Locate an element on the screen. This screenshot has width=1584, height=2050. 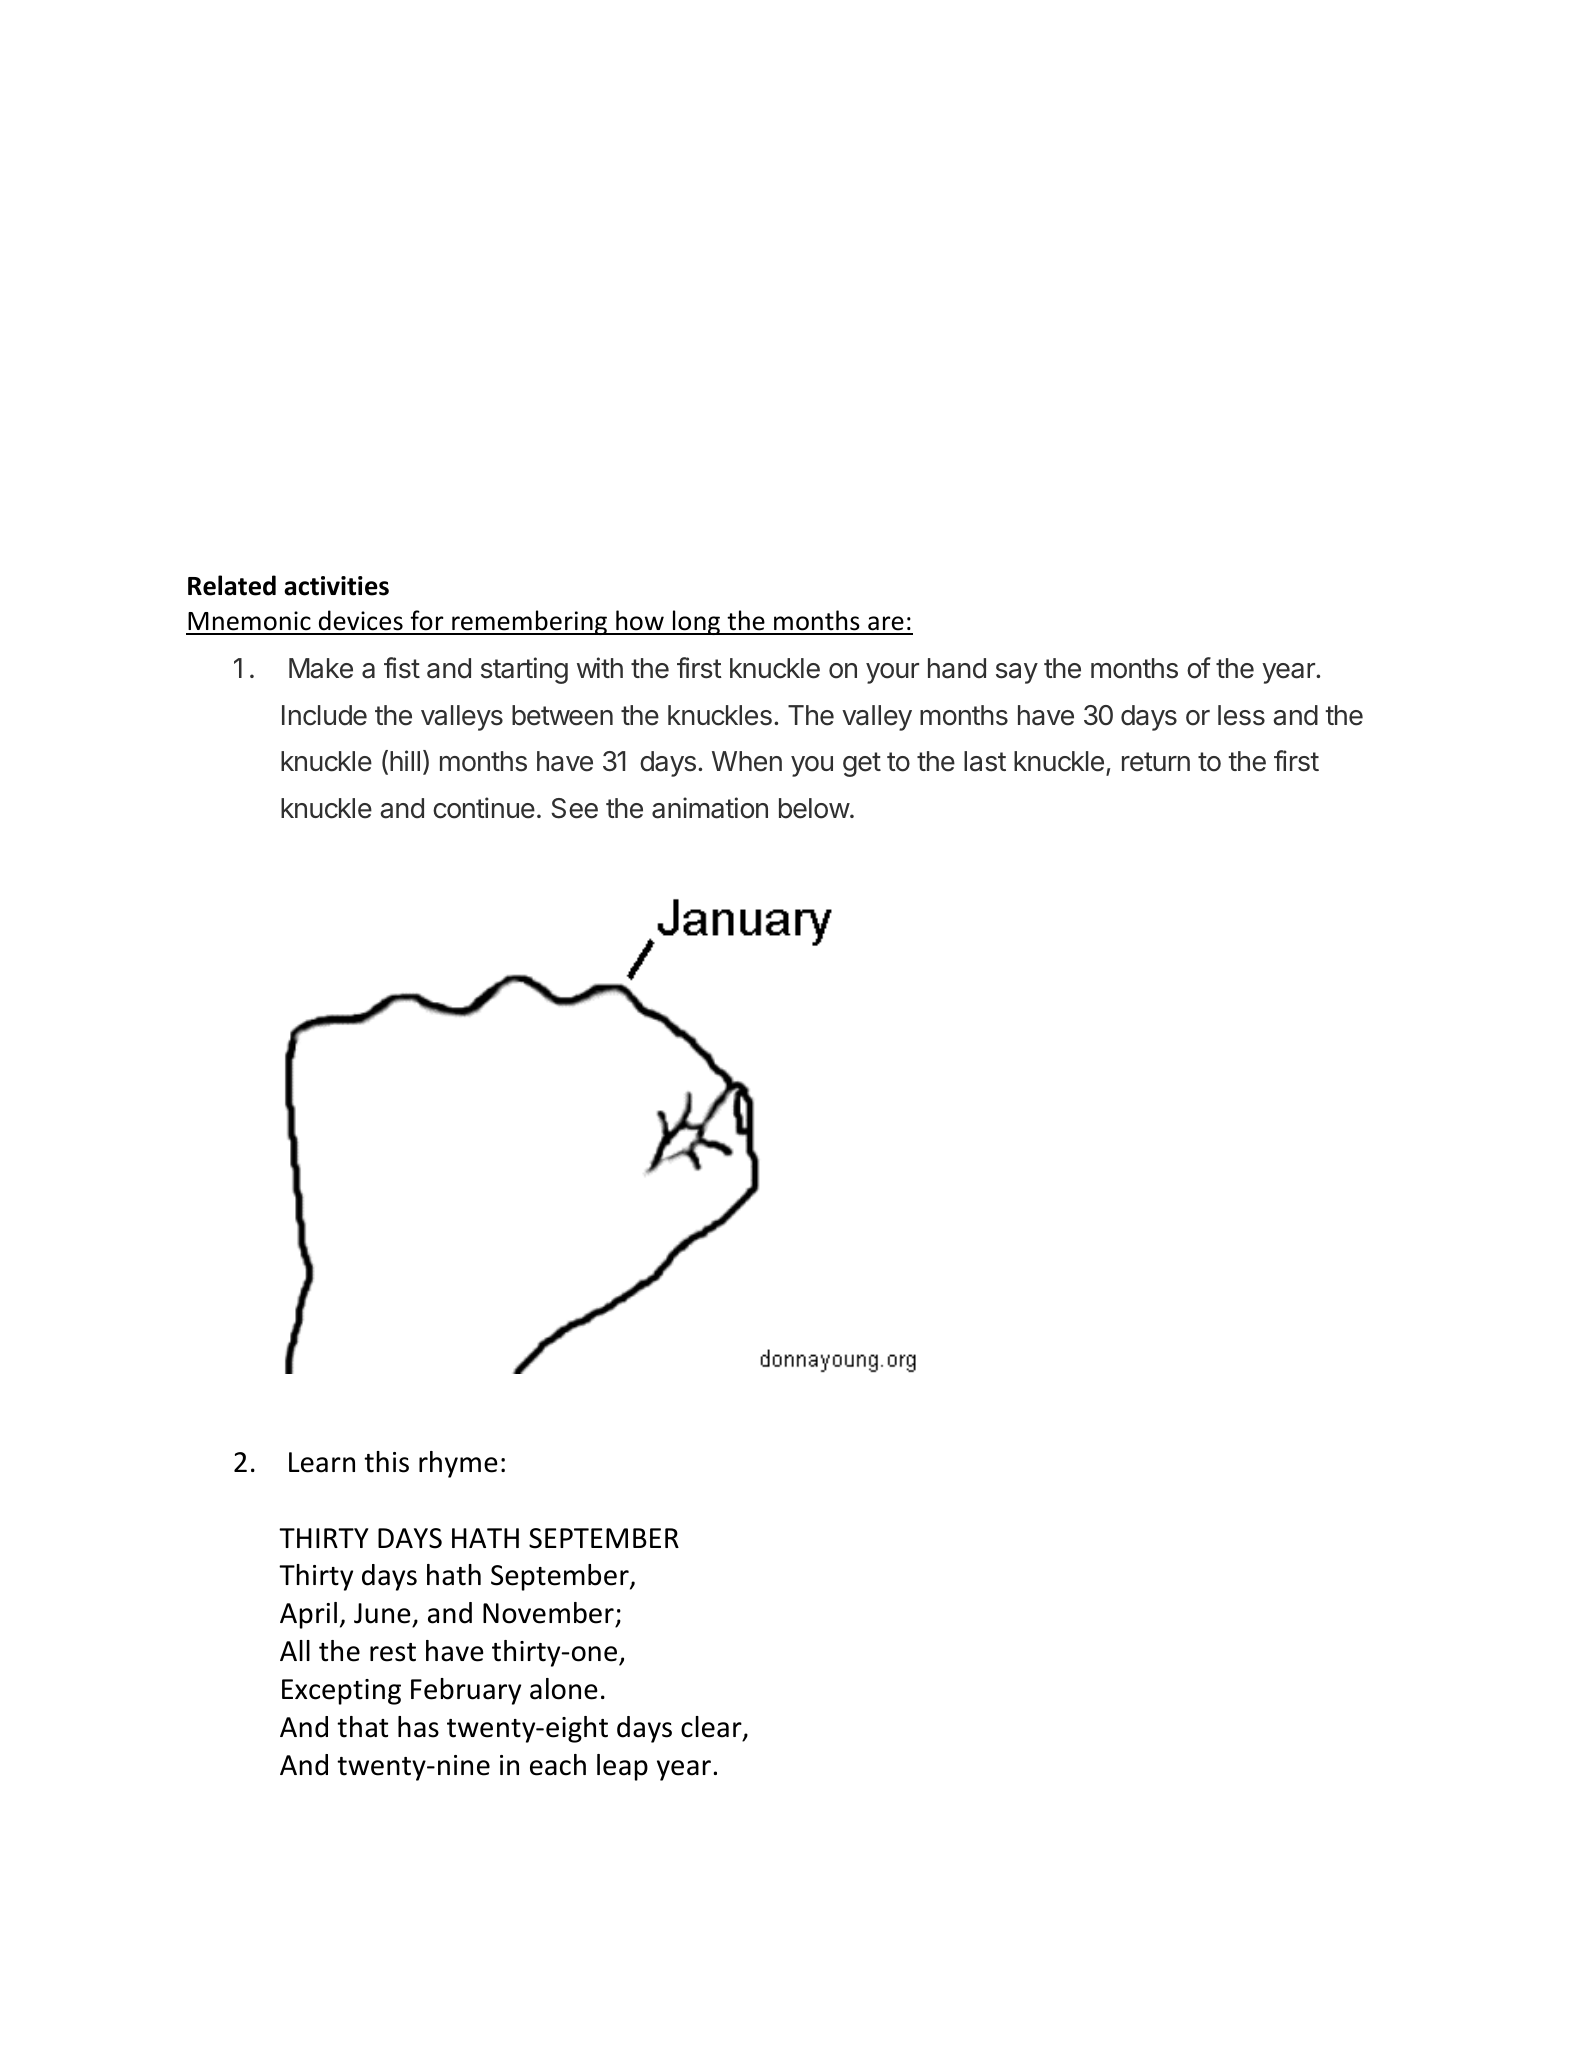
clear is located at coordinates (712, 1728).
